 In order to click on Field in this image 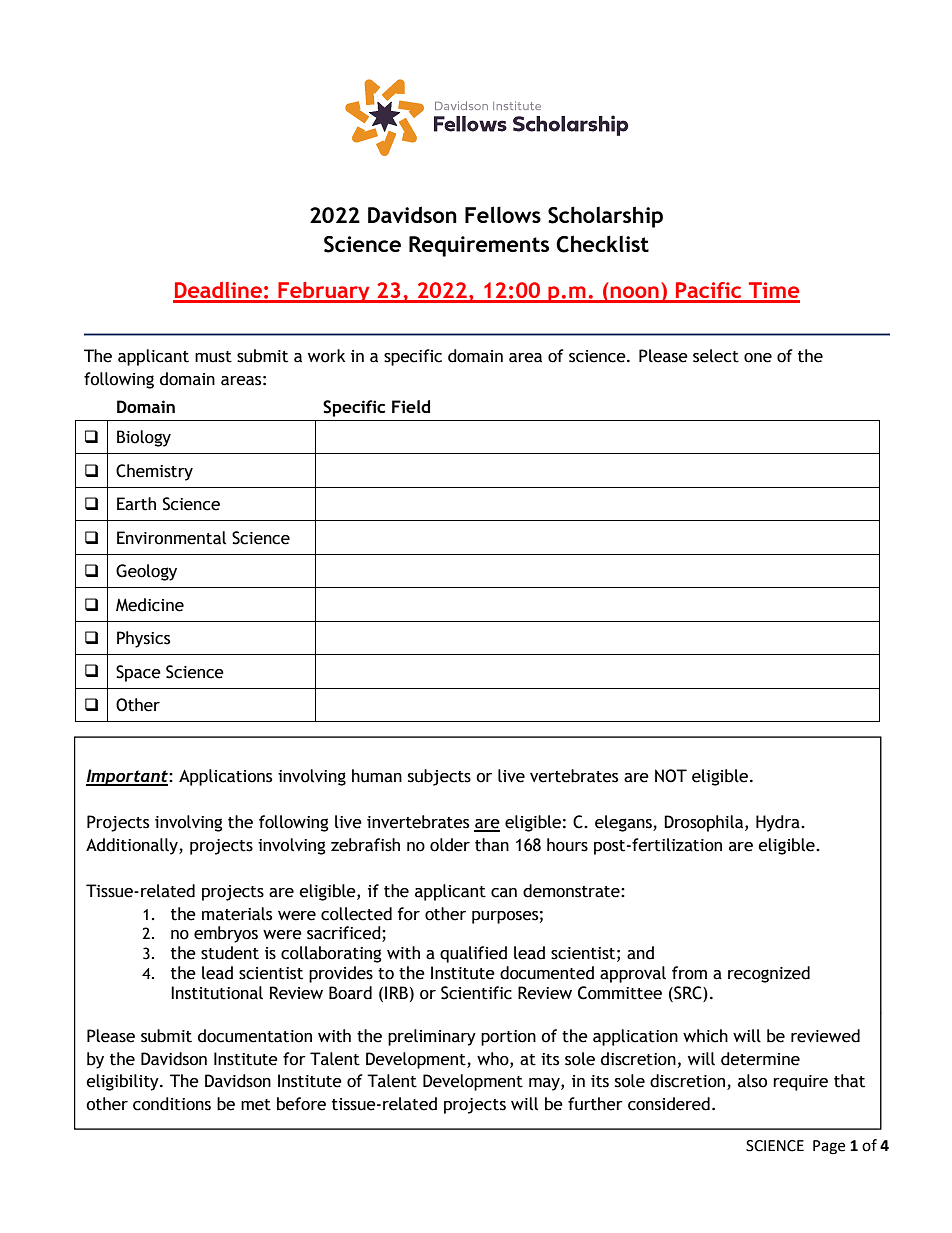, I will do `click(411, 406)`.
